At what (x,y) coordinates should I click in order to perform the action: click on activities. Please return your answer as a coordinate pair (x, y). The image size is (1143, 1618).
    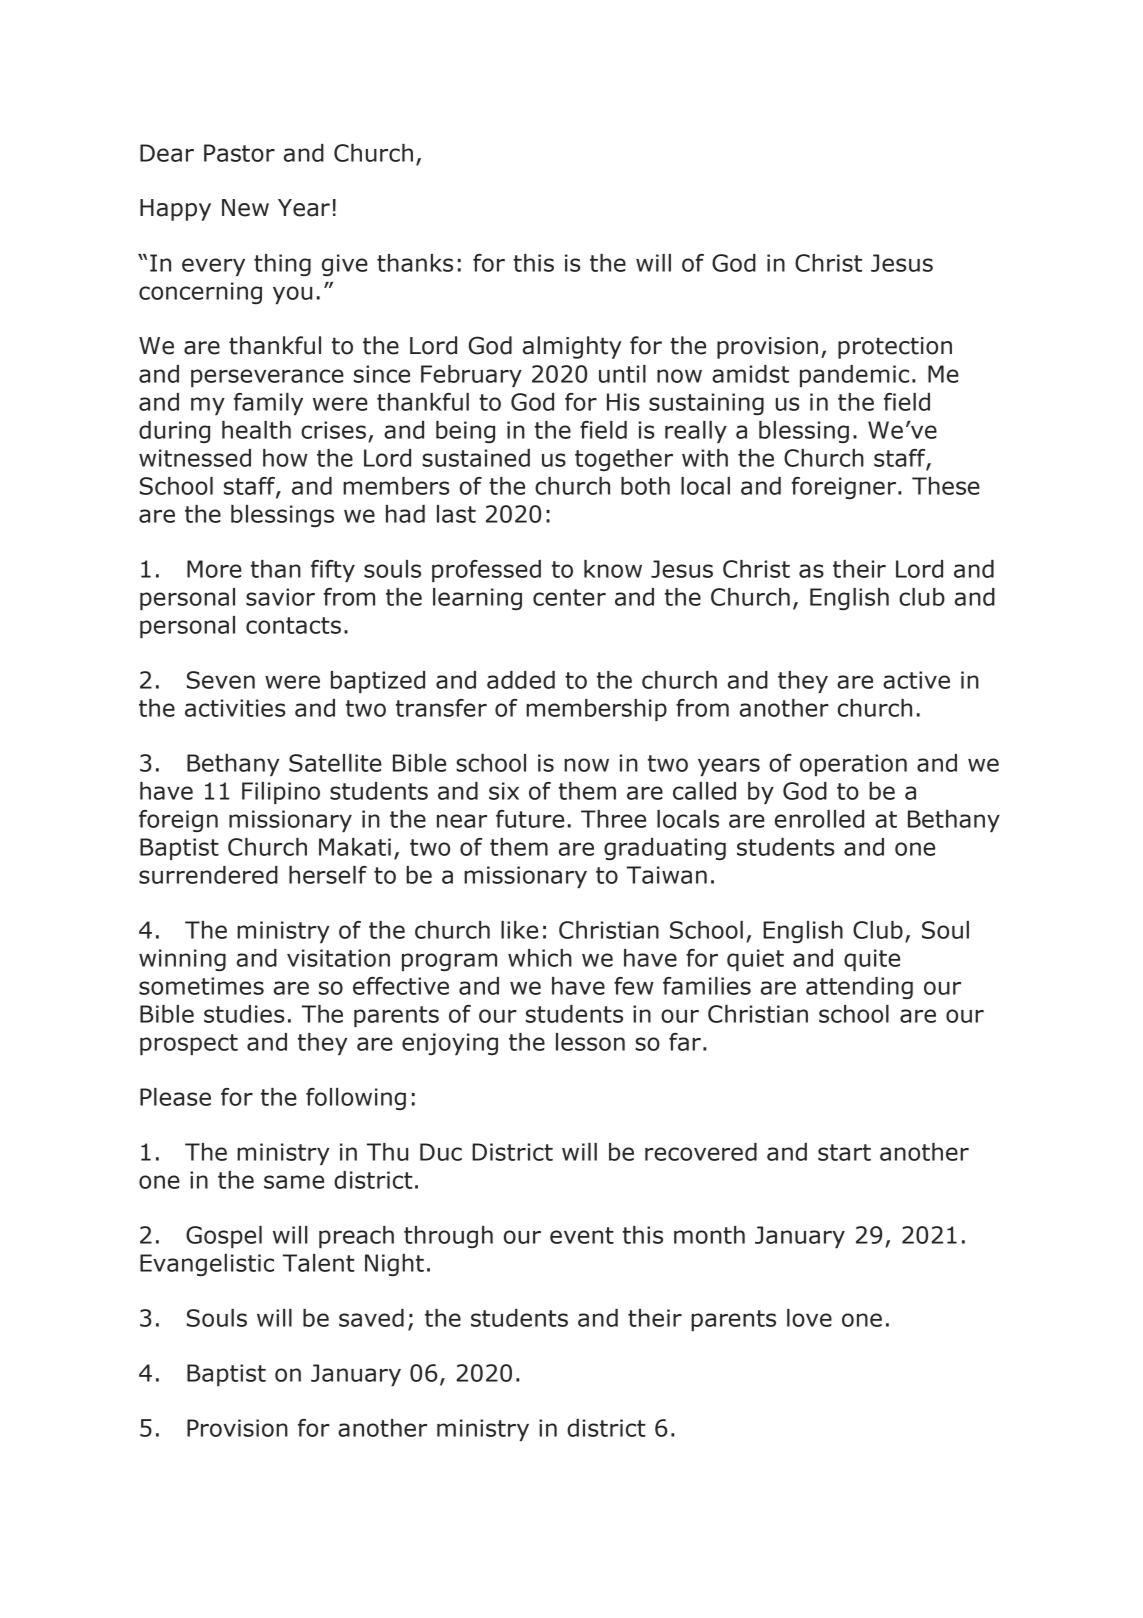
    Looking at the image, I should click on (235, 708).
